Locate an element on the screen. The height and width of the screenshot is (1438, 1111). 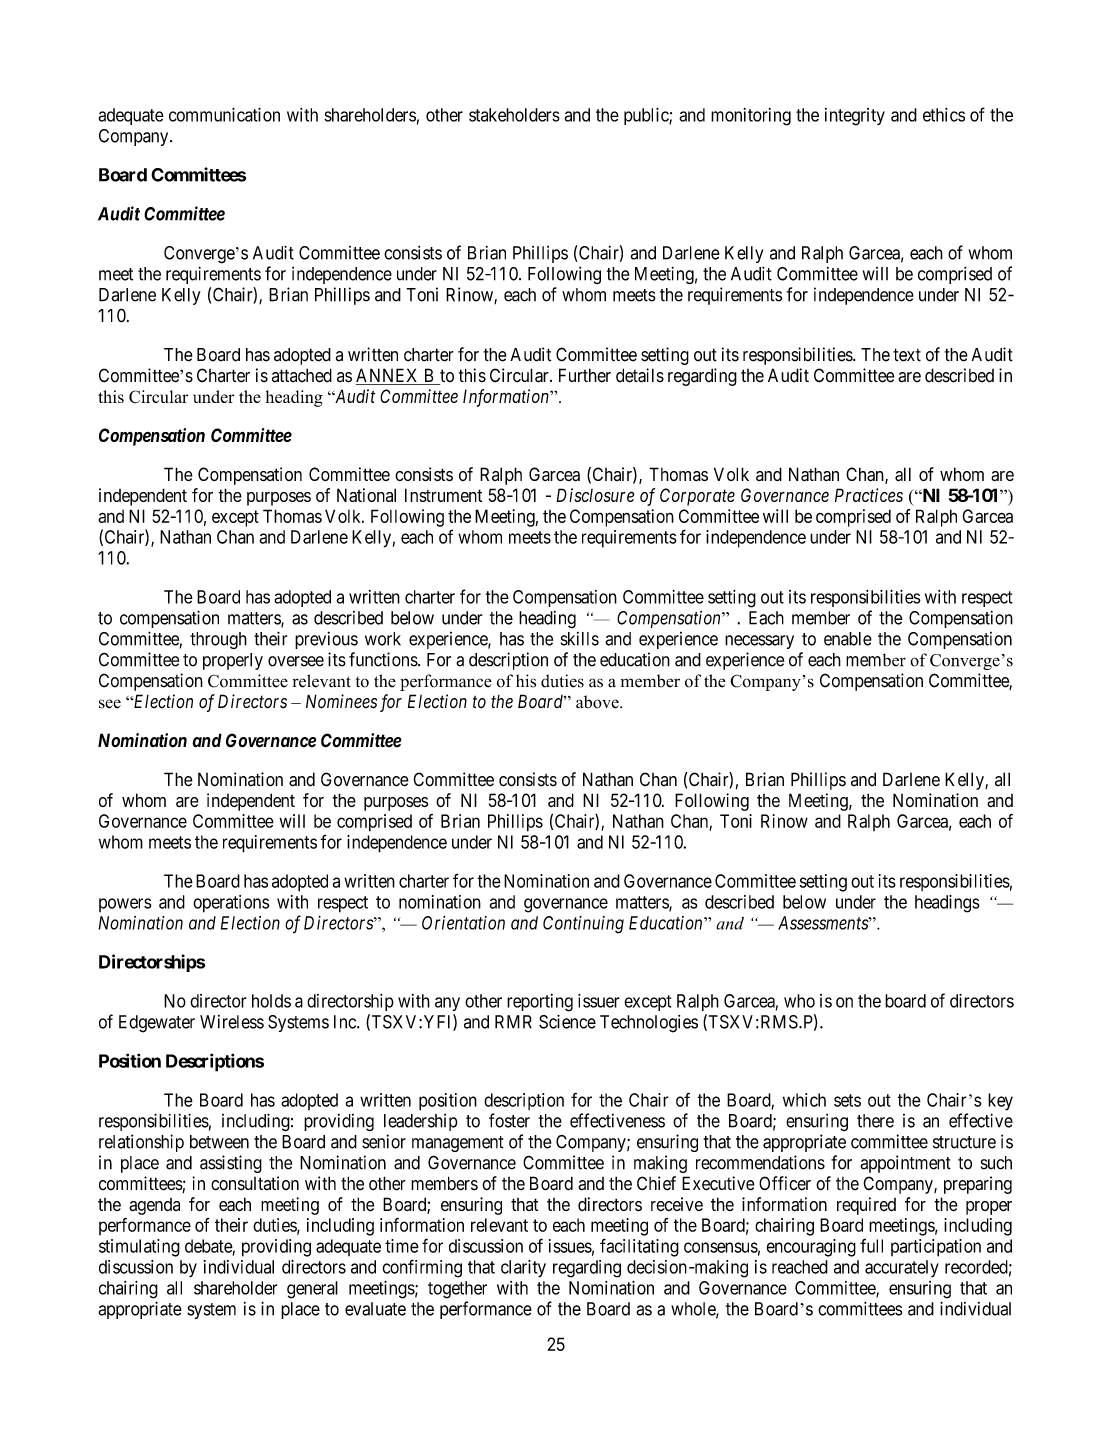
general is located at coordinates (312, 1290).
